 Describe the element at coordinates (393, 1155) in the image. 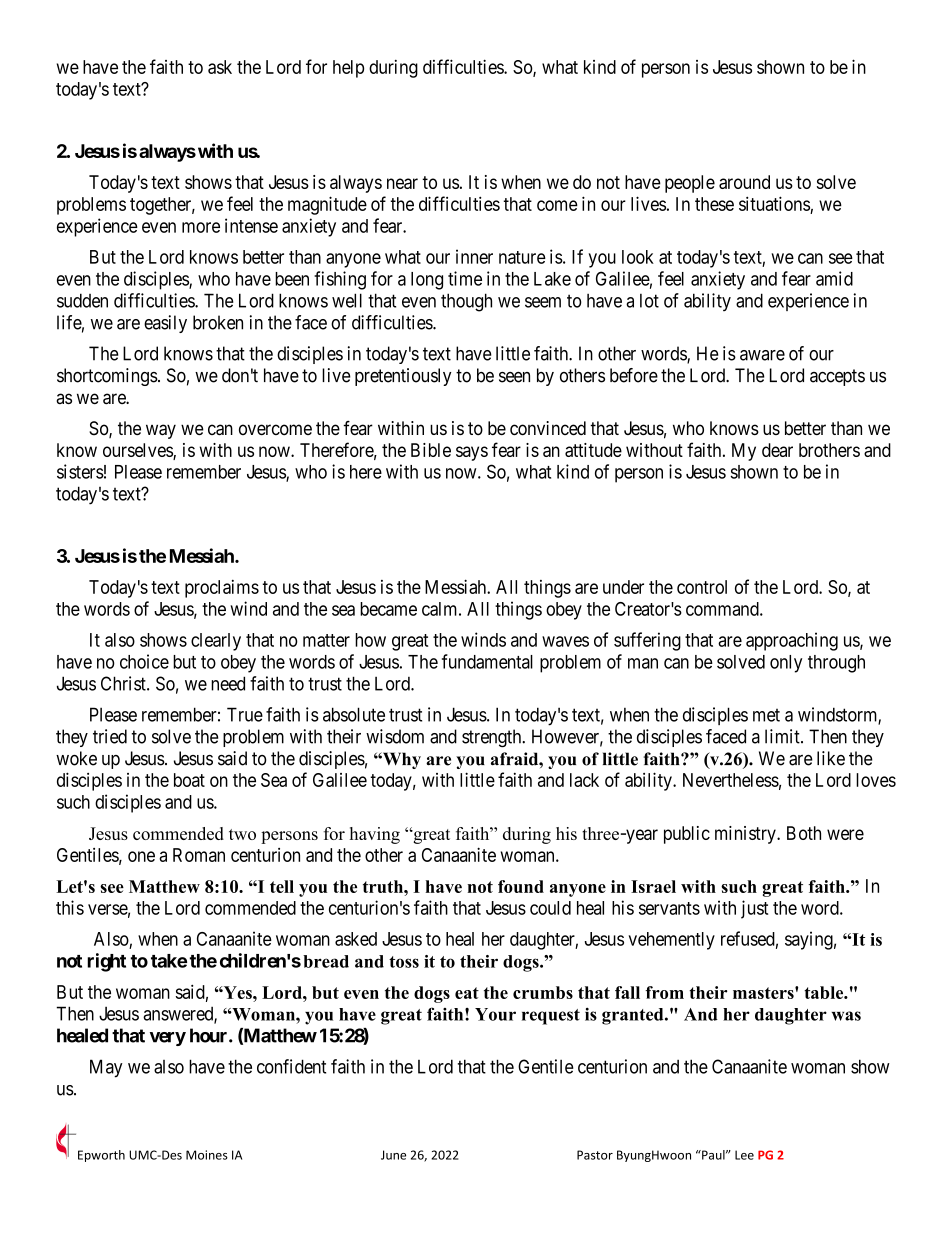

I see `June` at that location.
